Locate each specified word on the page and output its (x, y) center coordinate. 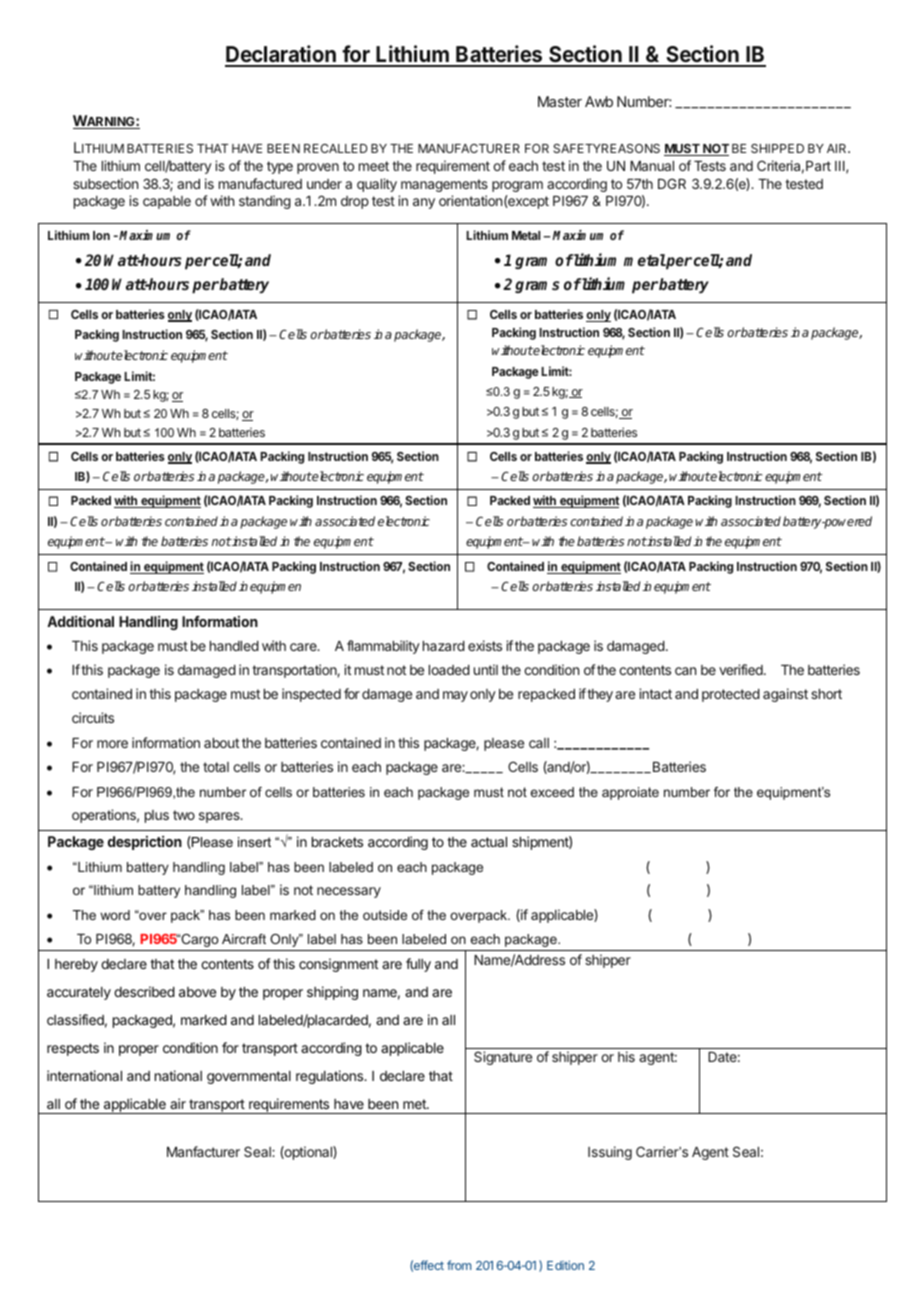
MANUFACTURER (469, 148)
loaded (449, 670)
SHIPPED (777, 148)
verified (742, 669)
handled (234, 646)
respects (73, 1049)
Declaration (281, 55)
